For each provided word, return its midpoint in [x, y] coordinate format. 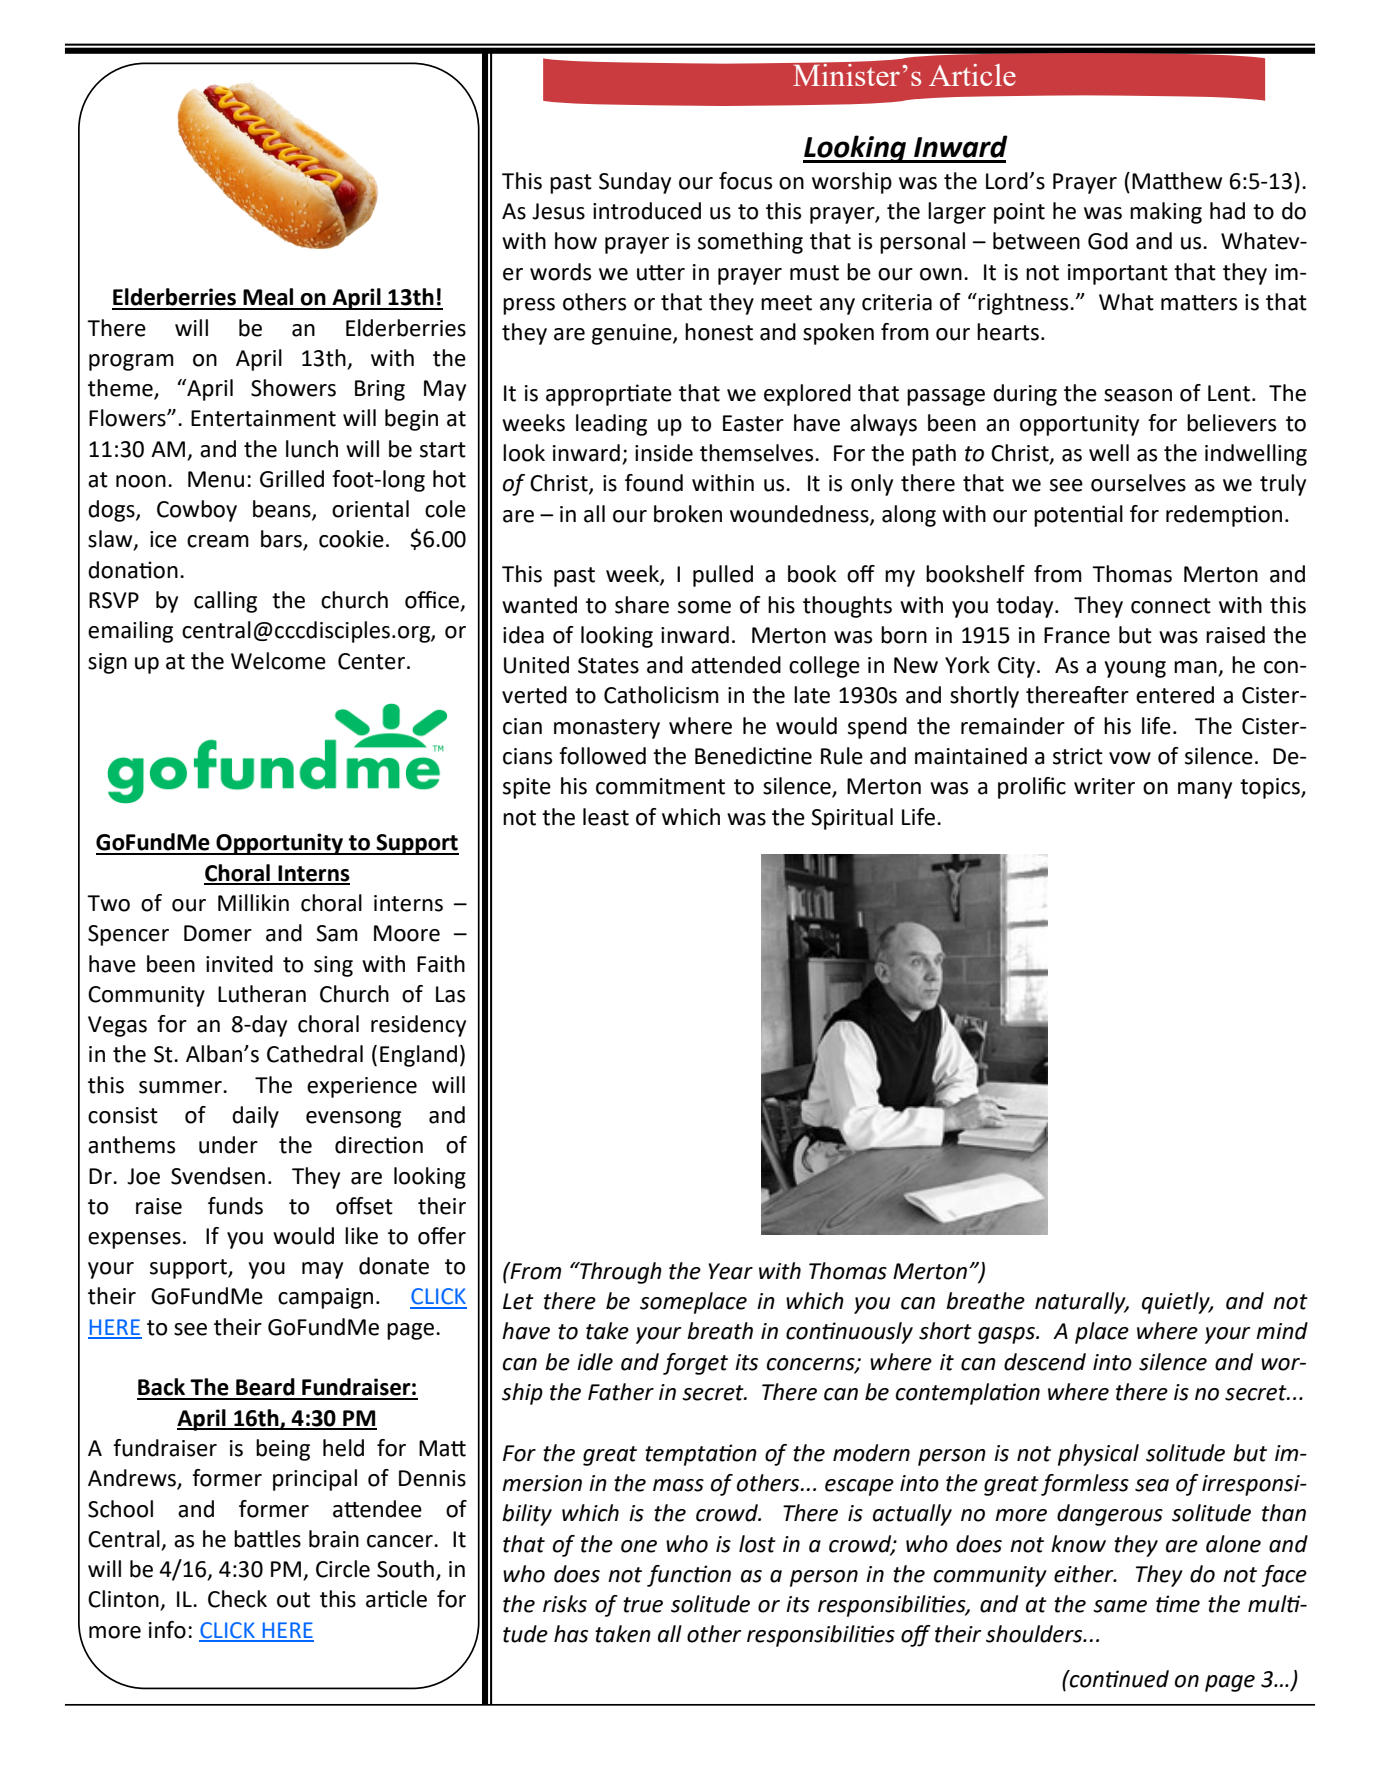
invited [239, 964]
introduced [647, 211]
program [131, 362]
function [689, 1576]
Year [730, 1271]
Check [237, 1599]
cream [218, 541]
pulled [723, 576]
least [606, 817]
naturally [1081, 1303]
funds [235, 1206]
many [1205, 790]
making [1166, 213]
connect [1171, 606]
